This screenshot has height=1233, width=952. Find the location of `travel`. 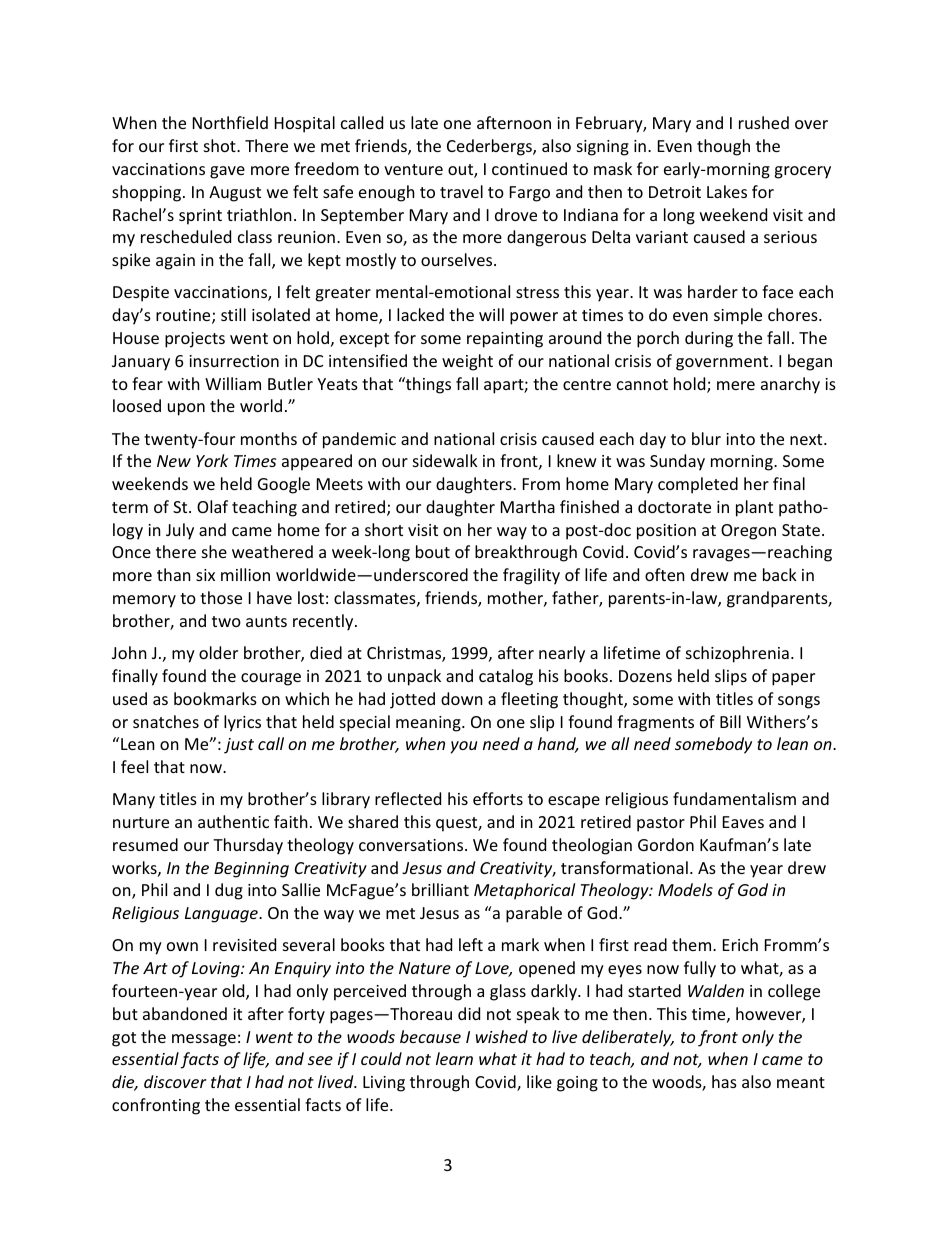

travel is located at coordinates (461, 191).
